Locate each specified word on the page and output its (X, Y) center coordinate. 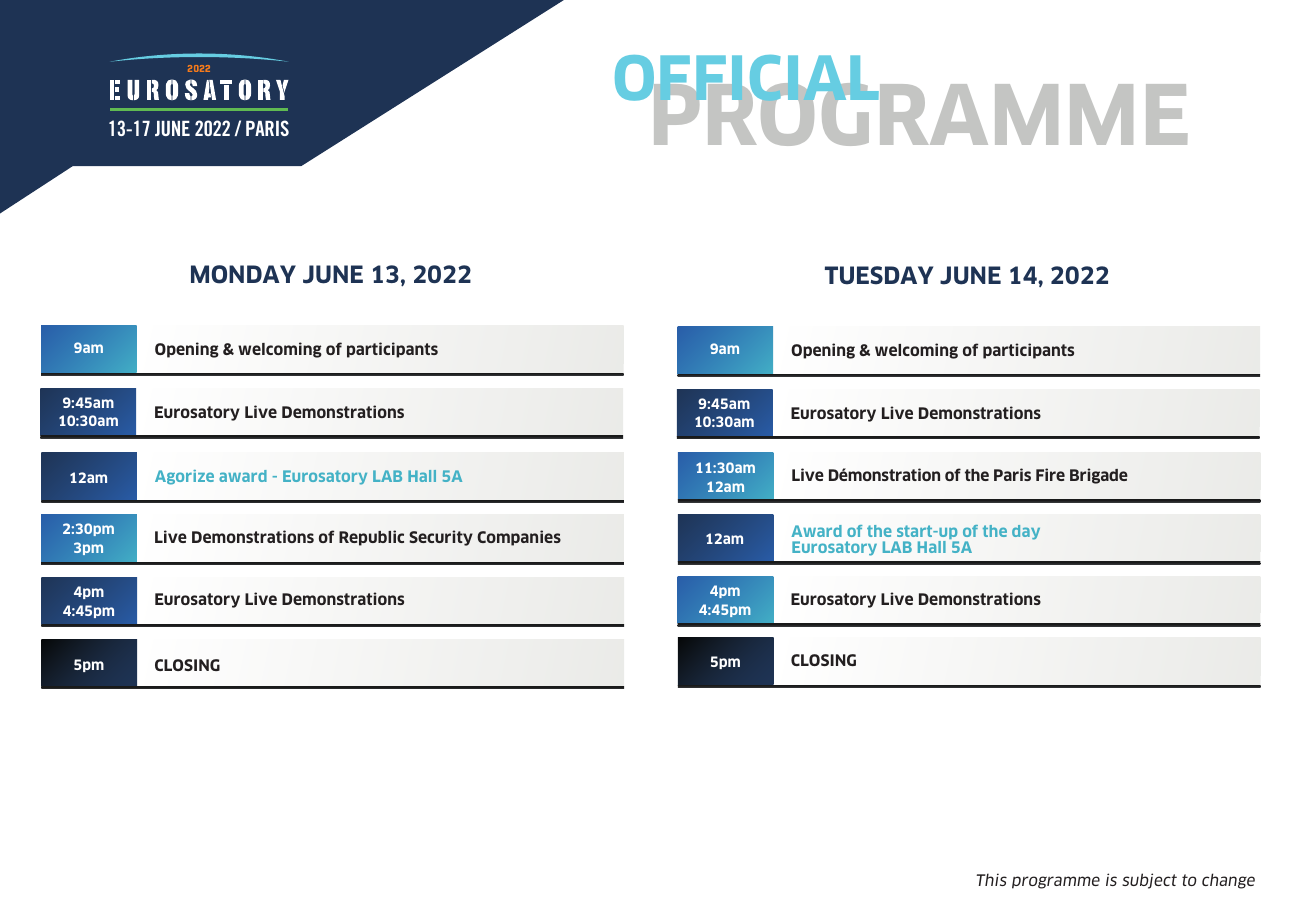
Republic (371, 538)
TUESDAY (879, 275)
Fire (1050, 474)
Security (441, 538)
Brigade (1099, 476)
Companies (519, 538)
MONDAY (243, 274)
